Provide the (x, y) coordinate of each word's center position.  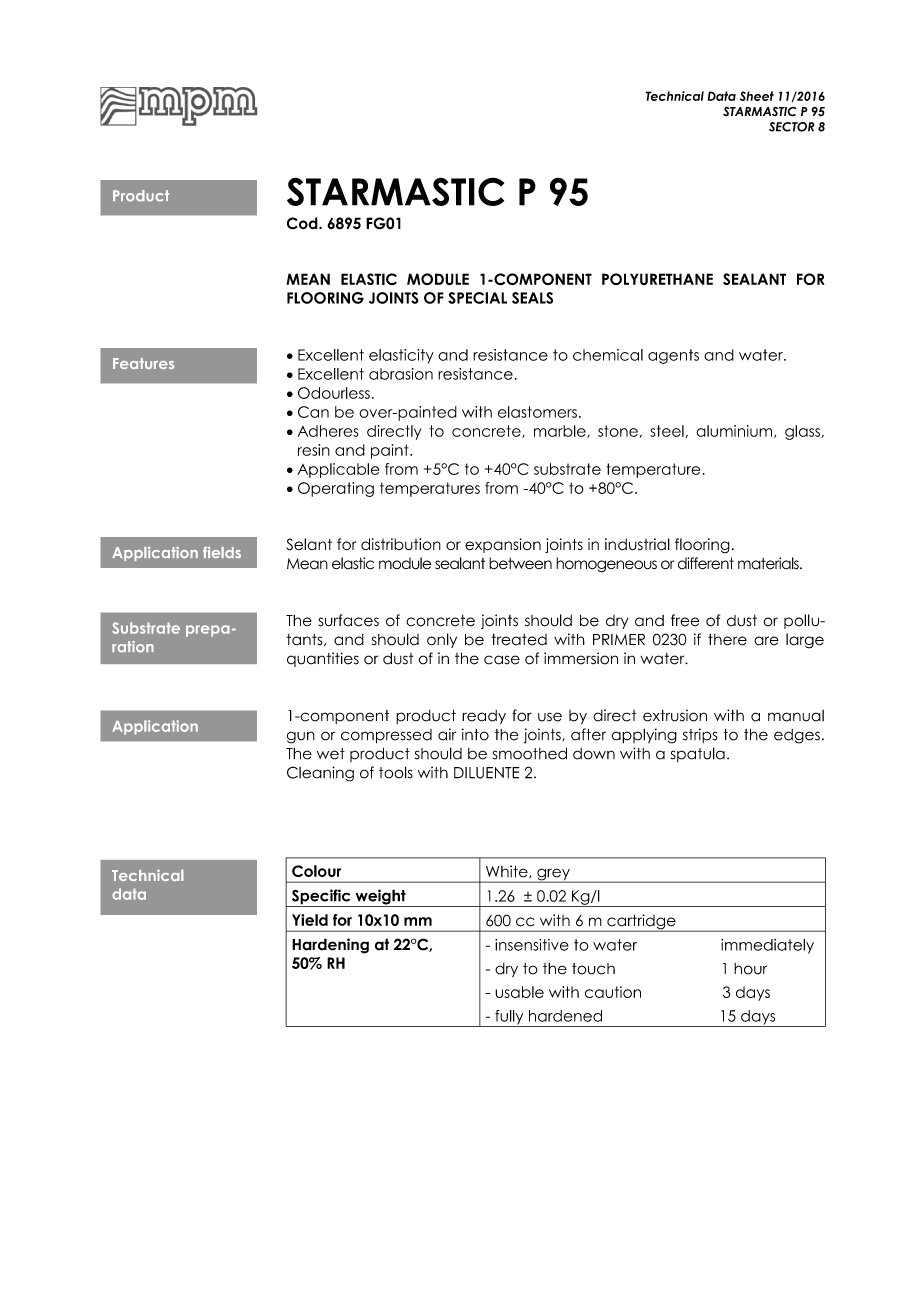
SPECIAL (477, 298)
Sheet (757, 96)
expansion (503, 545)
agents (673, 356)
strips (700, 735)
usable (519, 992)
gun (301, 737)
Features (143, 363)
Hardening (330, 946)
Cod (303, 223)
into (475, 734)
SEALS (532, 298)
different (706, 563)
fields (222, 552)
